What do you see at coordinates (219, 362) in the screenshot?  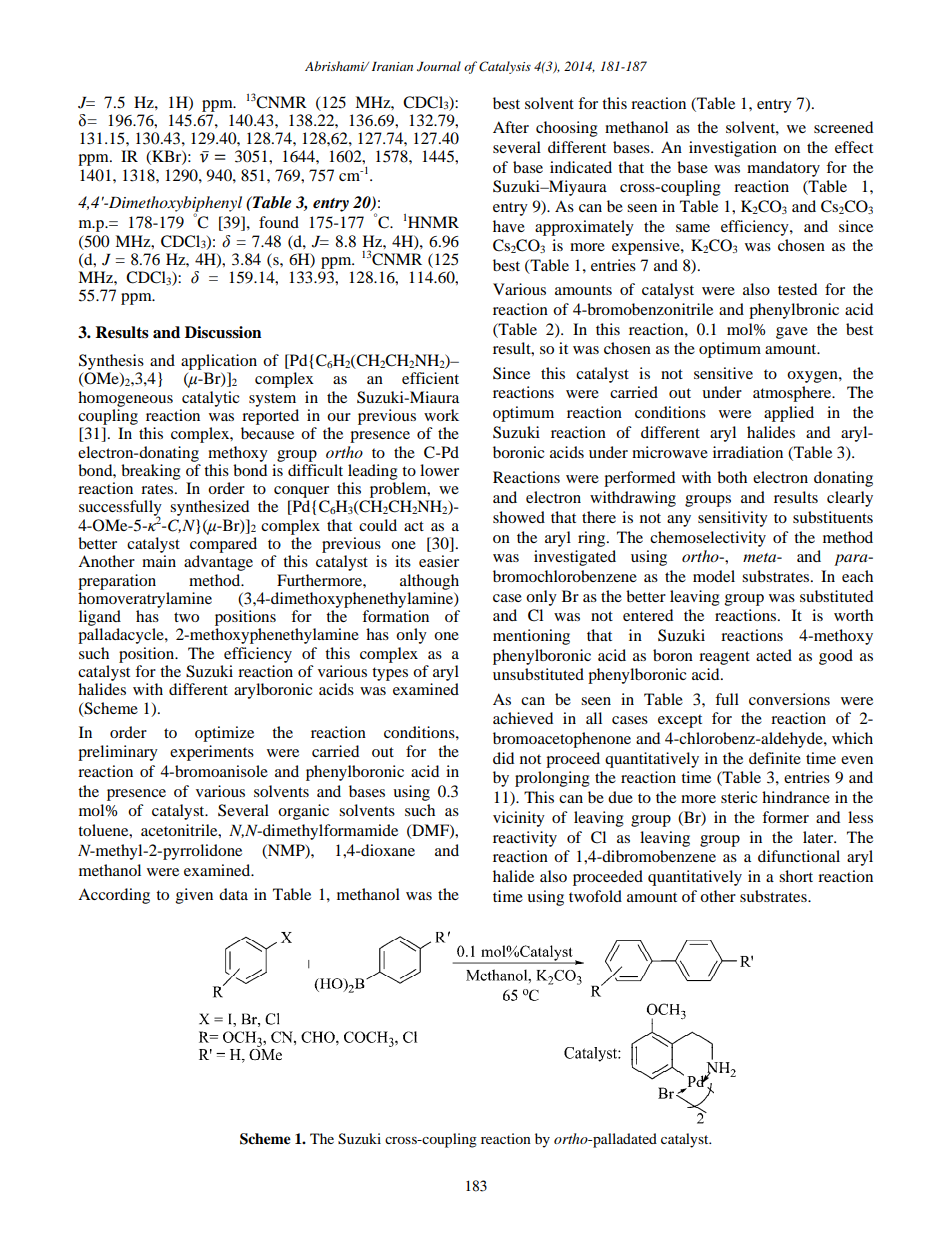 I see `application` at bounding box center [219, 362].
